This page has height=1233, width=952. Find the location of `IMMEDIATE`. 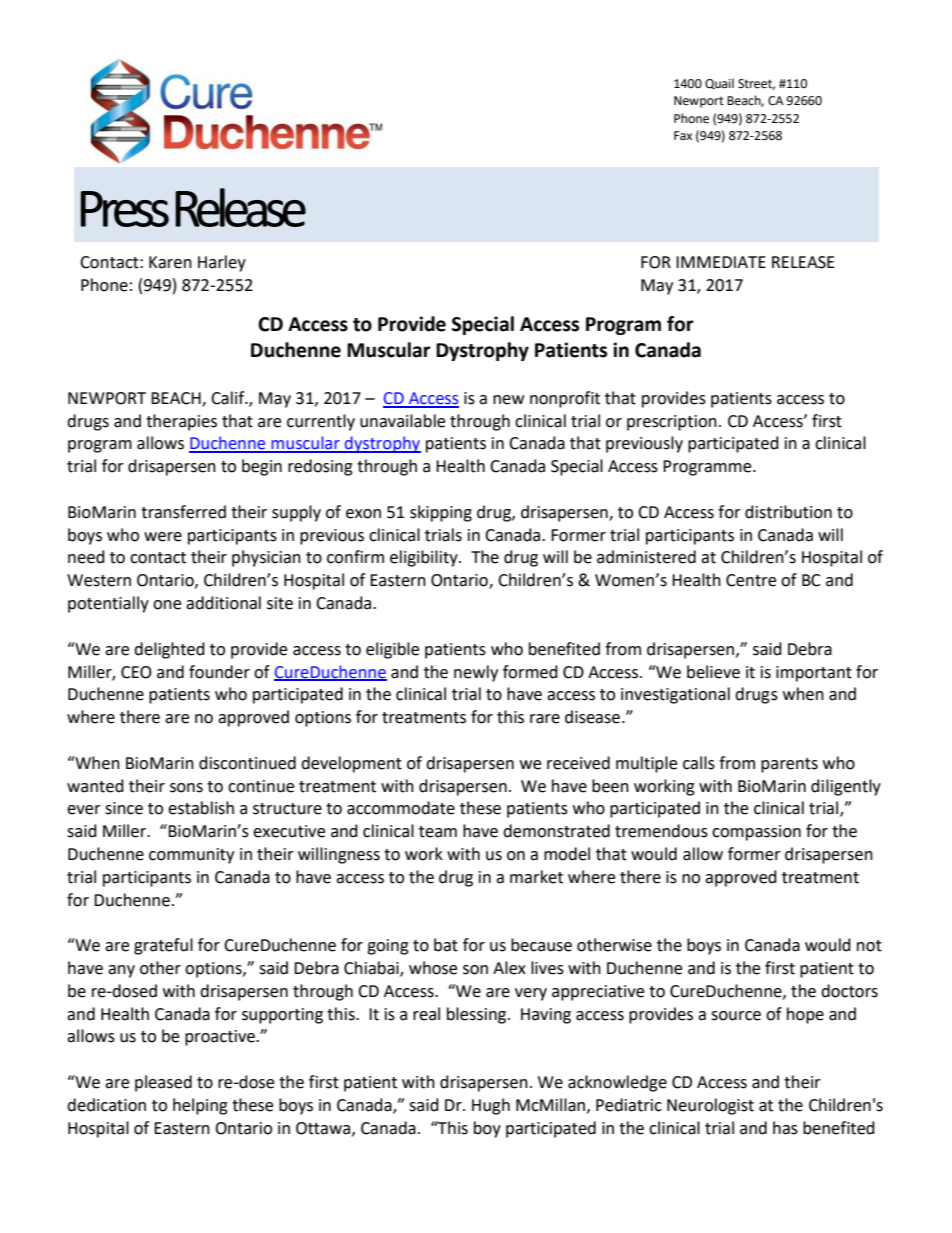

IMMEDIATE is located at coordinates (721, 262).
